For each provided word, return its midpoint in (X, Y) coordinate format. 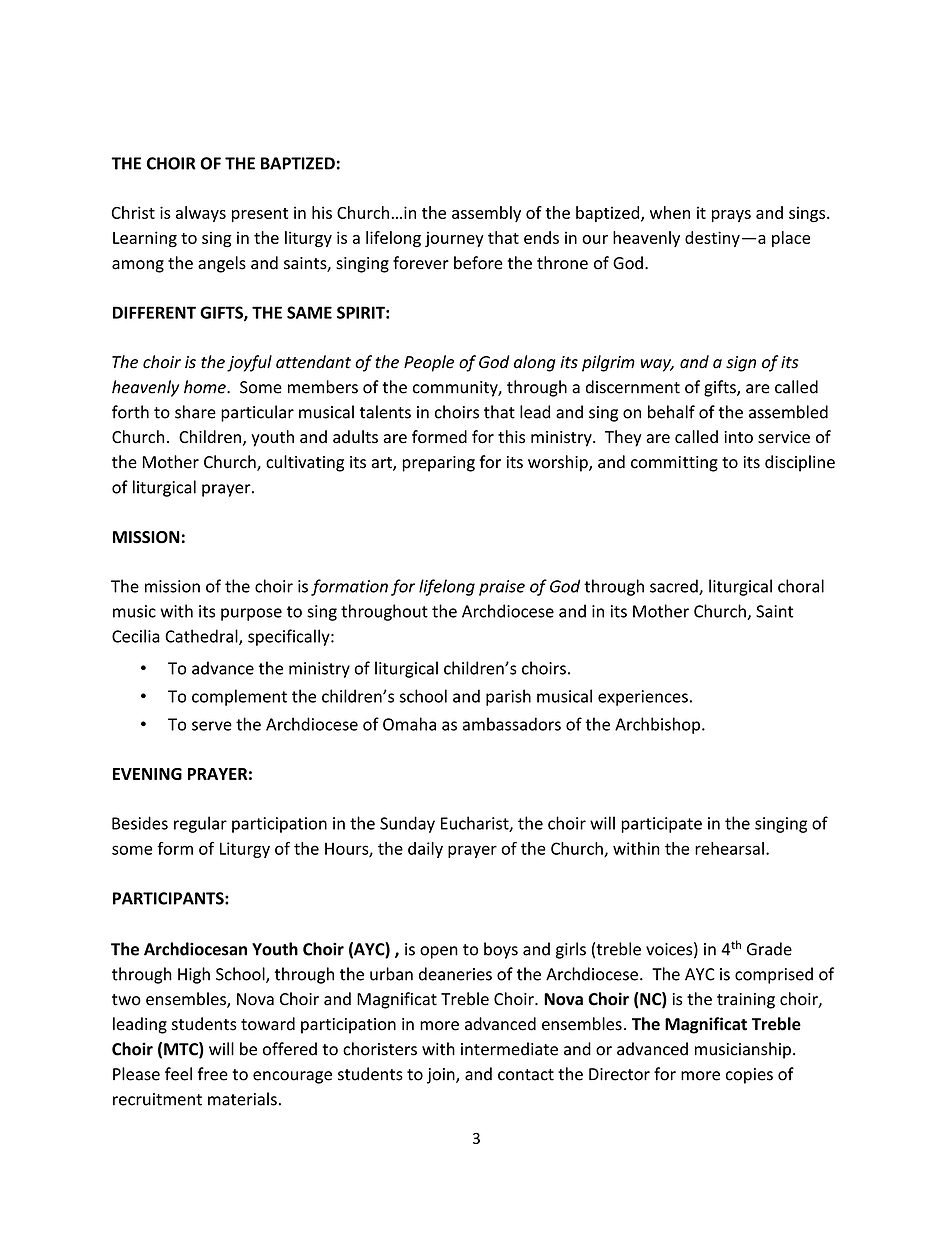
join (442, 1076)
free (213, 1074)
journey (454, 239)
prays (731, 216)
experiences (643, 698)
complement (239, 697)
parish (508, 697)
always (201, 214)
